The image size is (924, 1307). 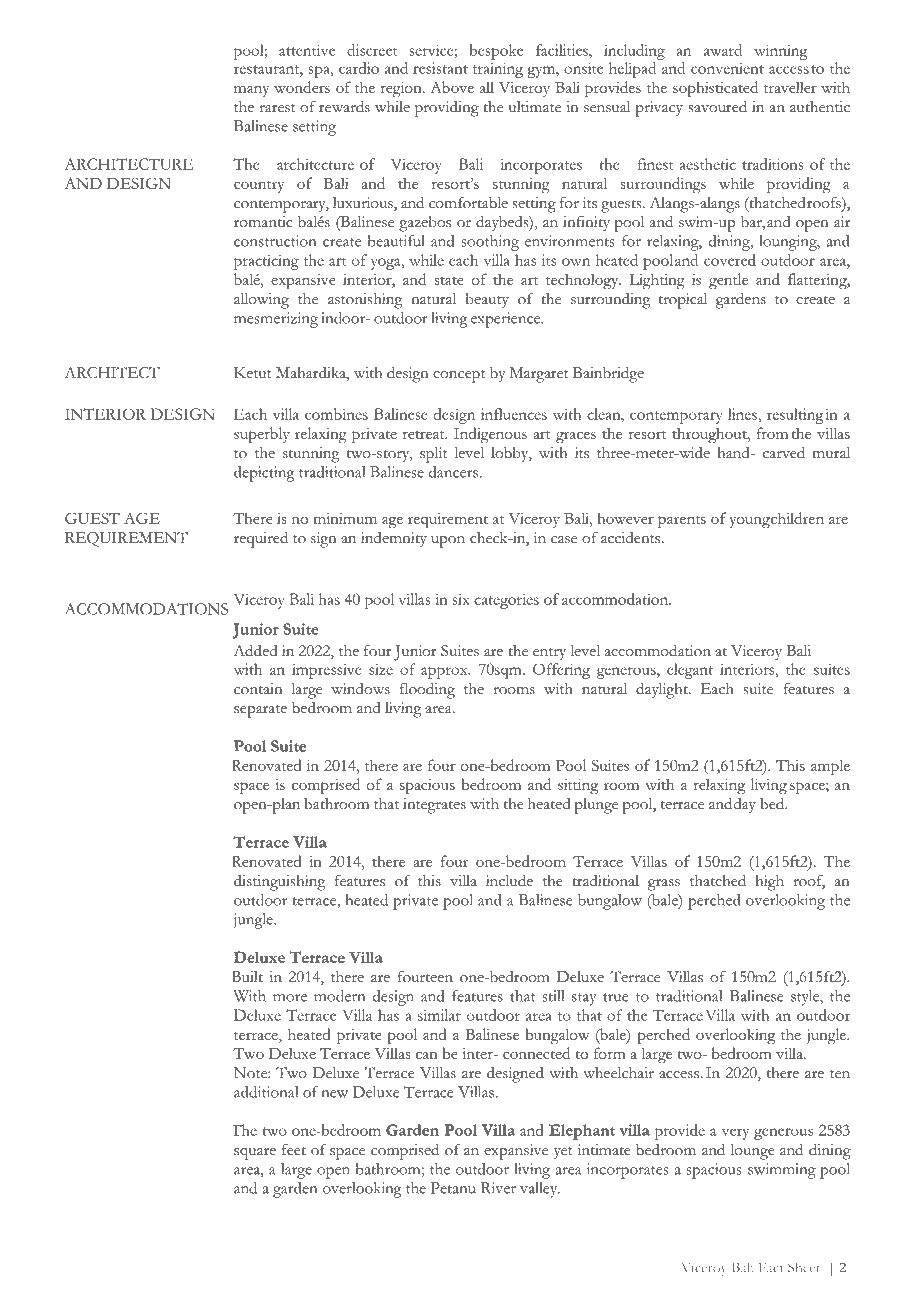 I want to click on graces, so click(x=576, y=437).
